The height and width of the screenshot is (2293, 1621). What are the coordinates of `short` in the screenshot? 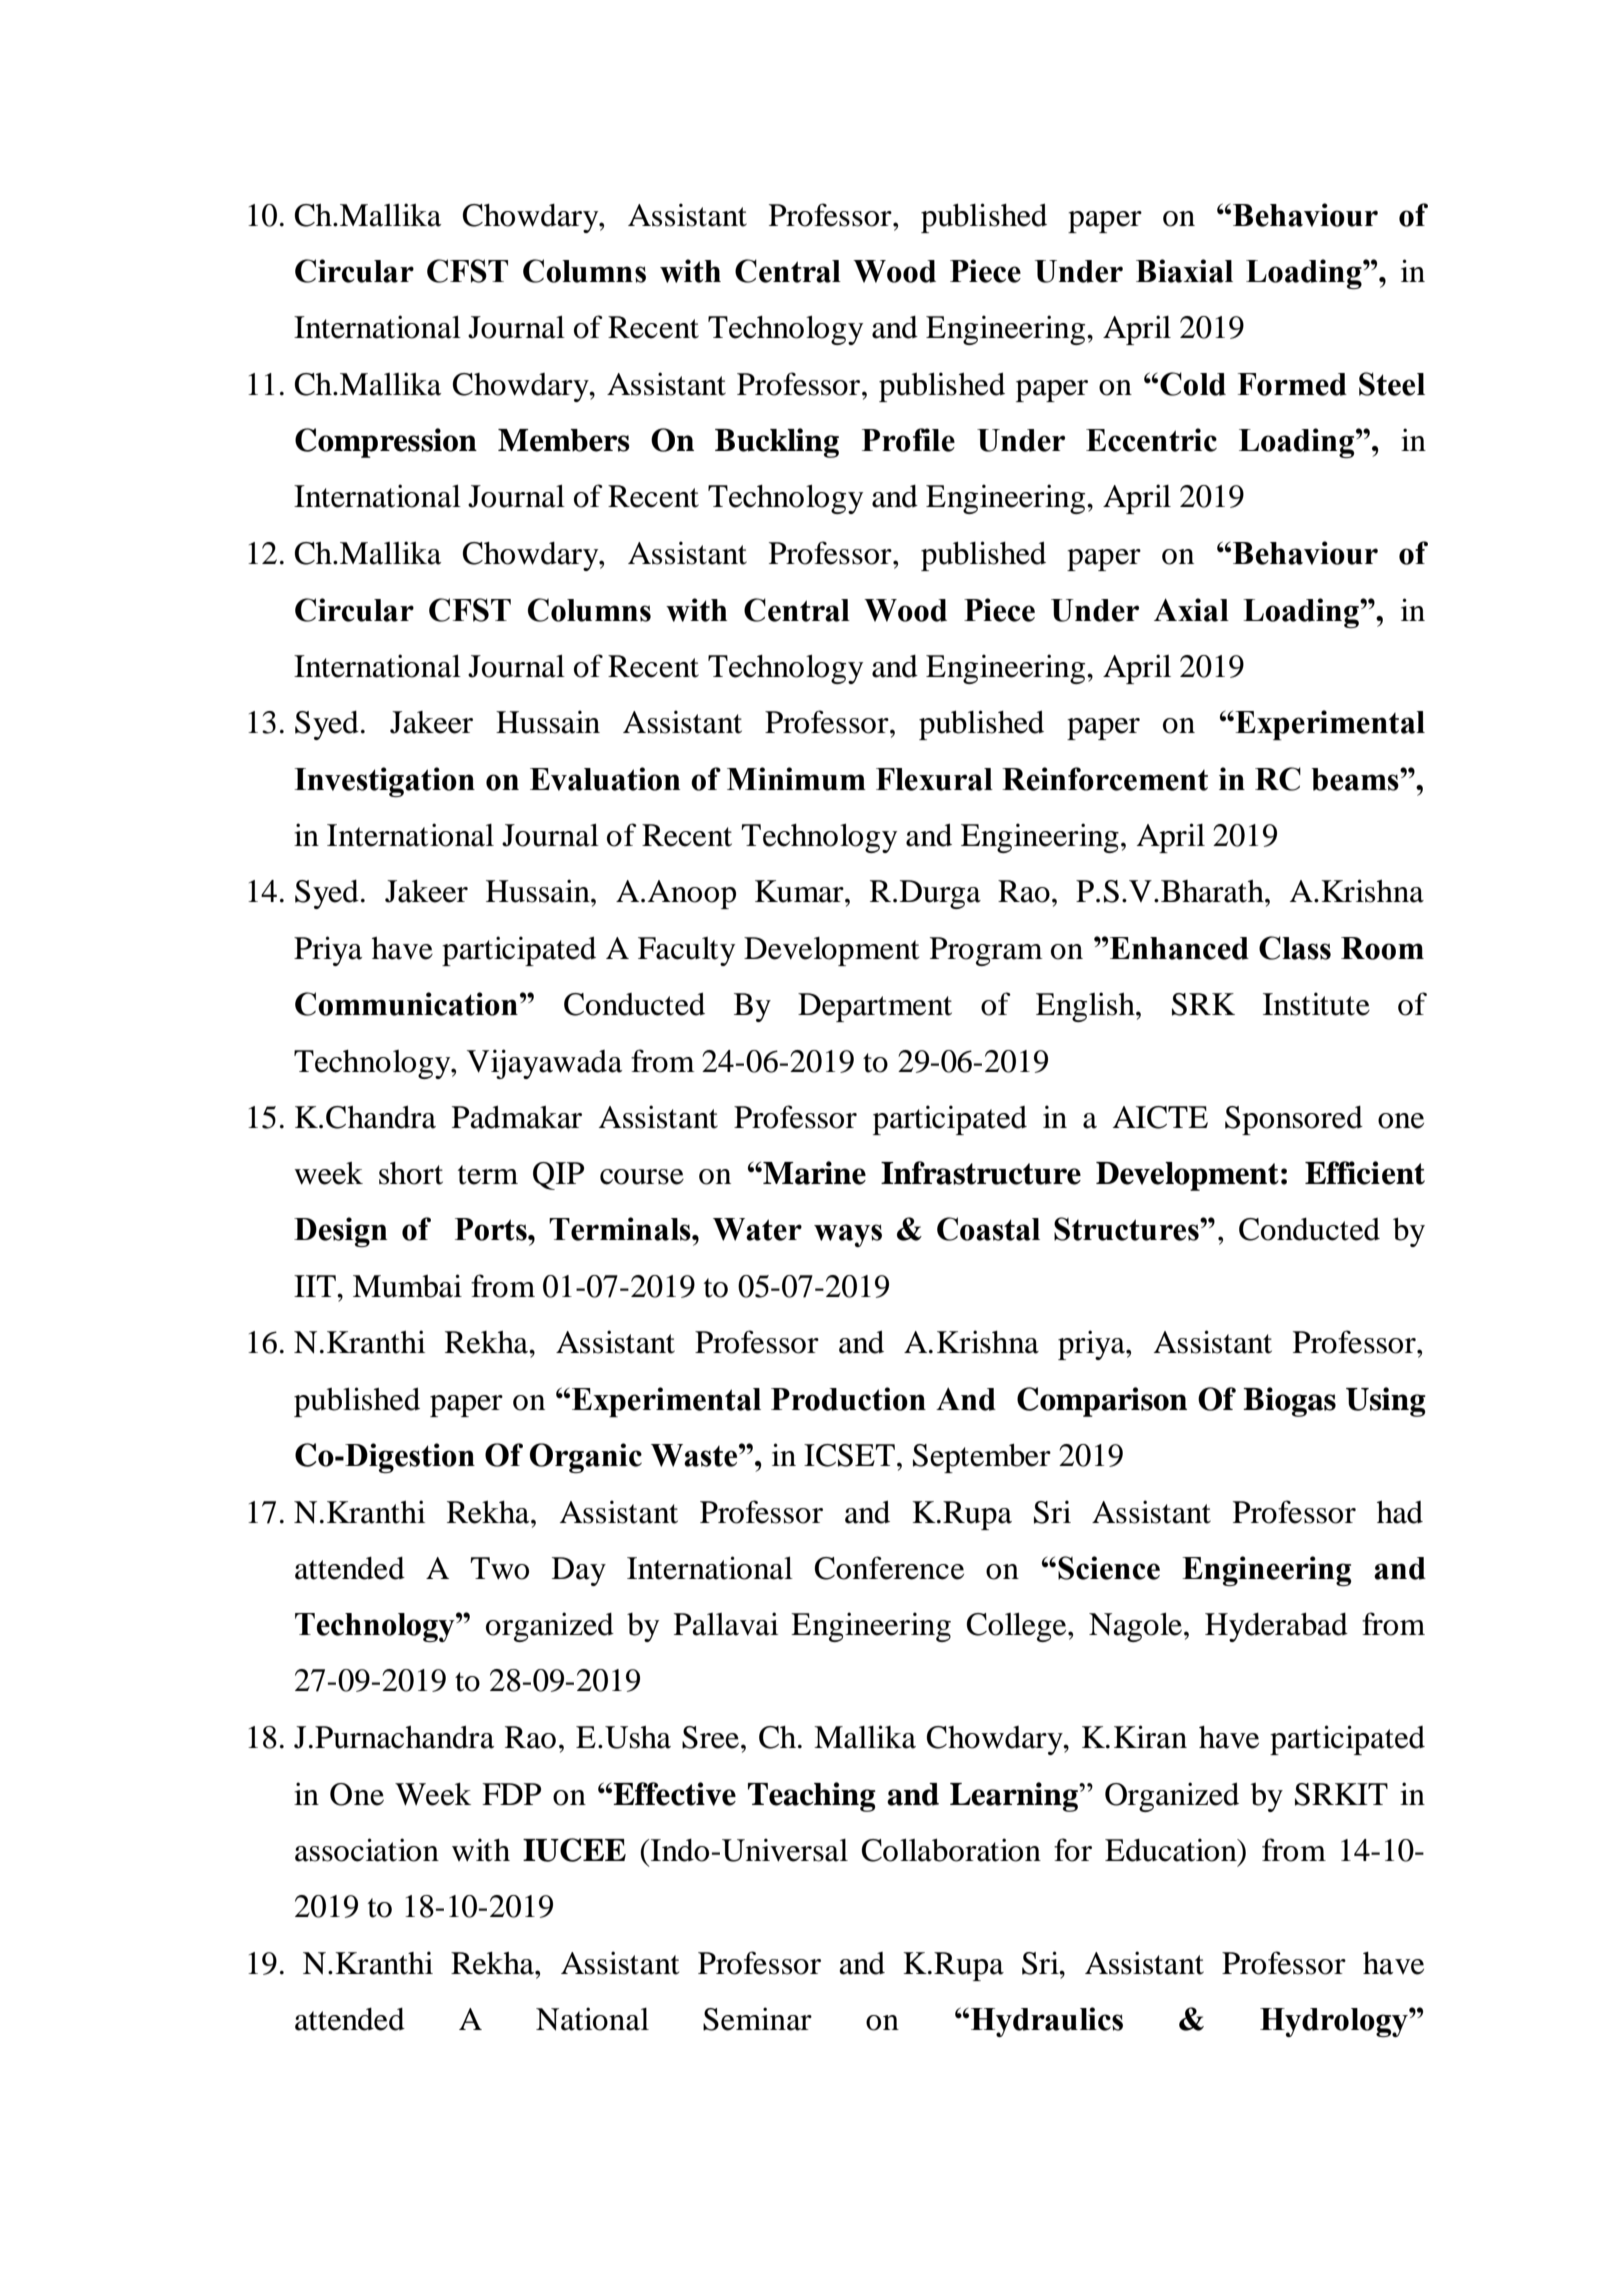 It's located at (411, 1173).
